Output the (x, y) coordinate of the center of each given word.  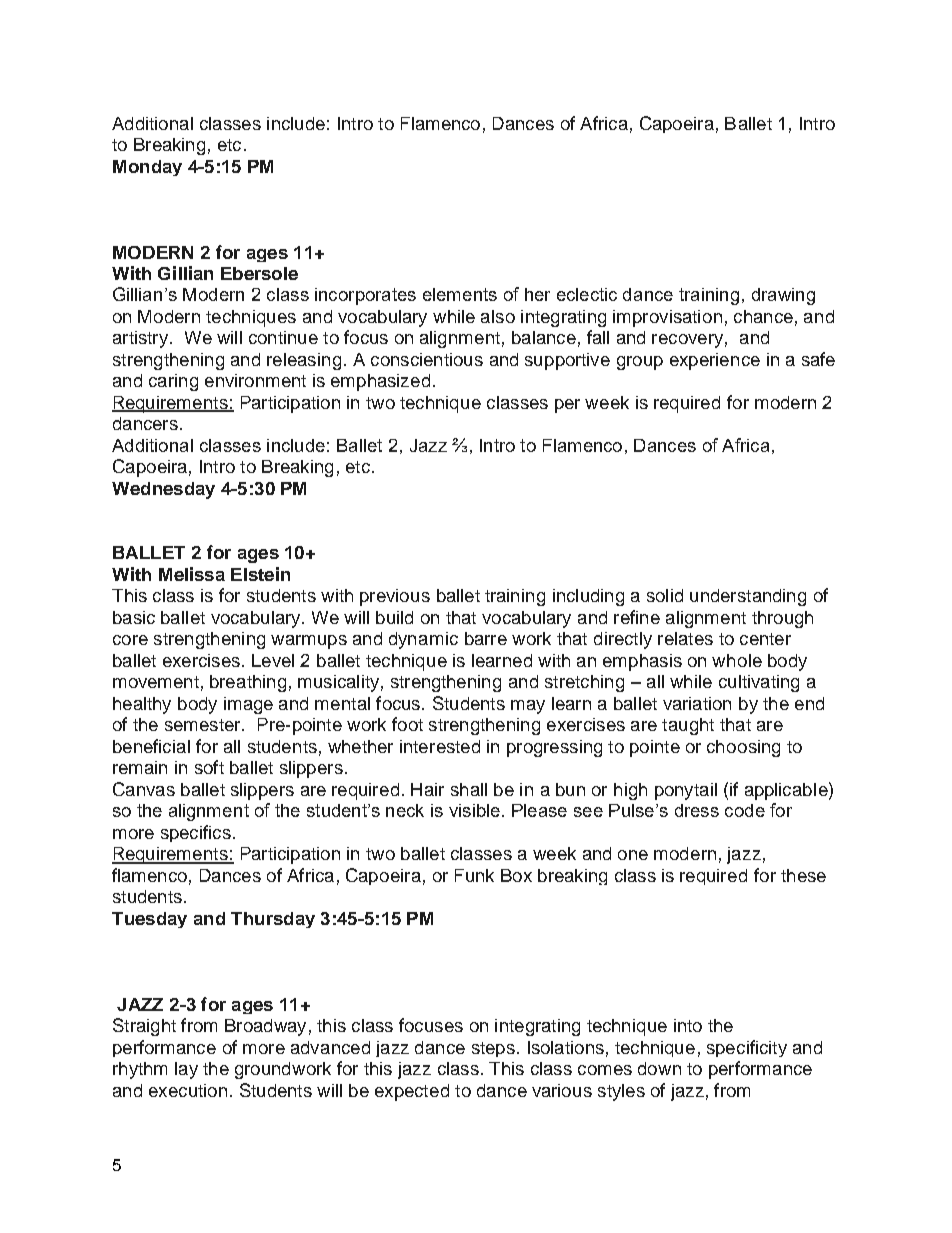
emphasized (380, 382)
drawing (783, 296)
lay (186, 1070)
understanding (748, 597)
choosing (743, 748)
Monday (147, 168)
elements (460, 294)
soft (209, 767)
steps (493, 1049)
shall (469, 789)
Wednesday (163, 490)
